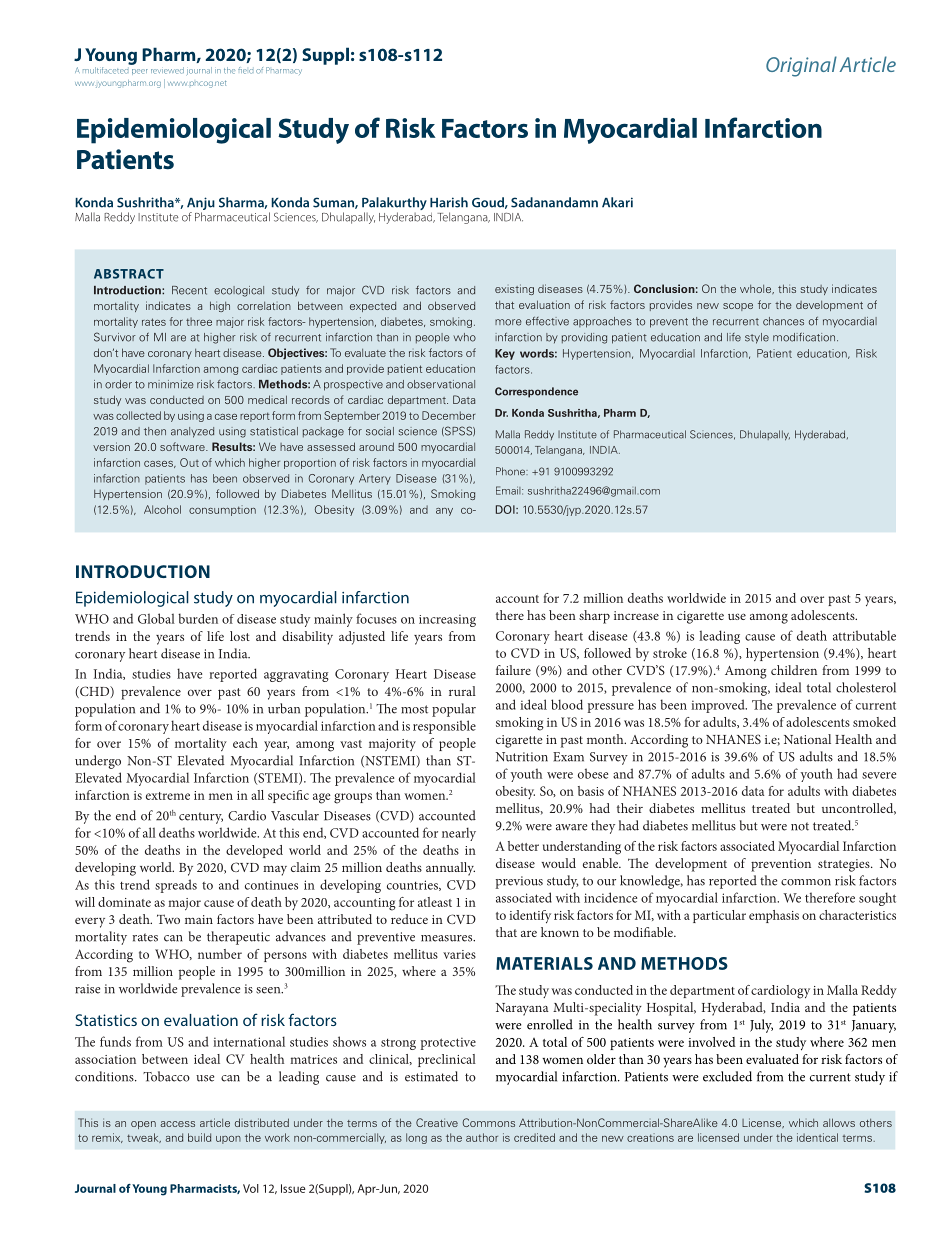 Image resolution: width=952 pixels, height=1233 pixels. I want to click on spreads, so click(176, 886).
